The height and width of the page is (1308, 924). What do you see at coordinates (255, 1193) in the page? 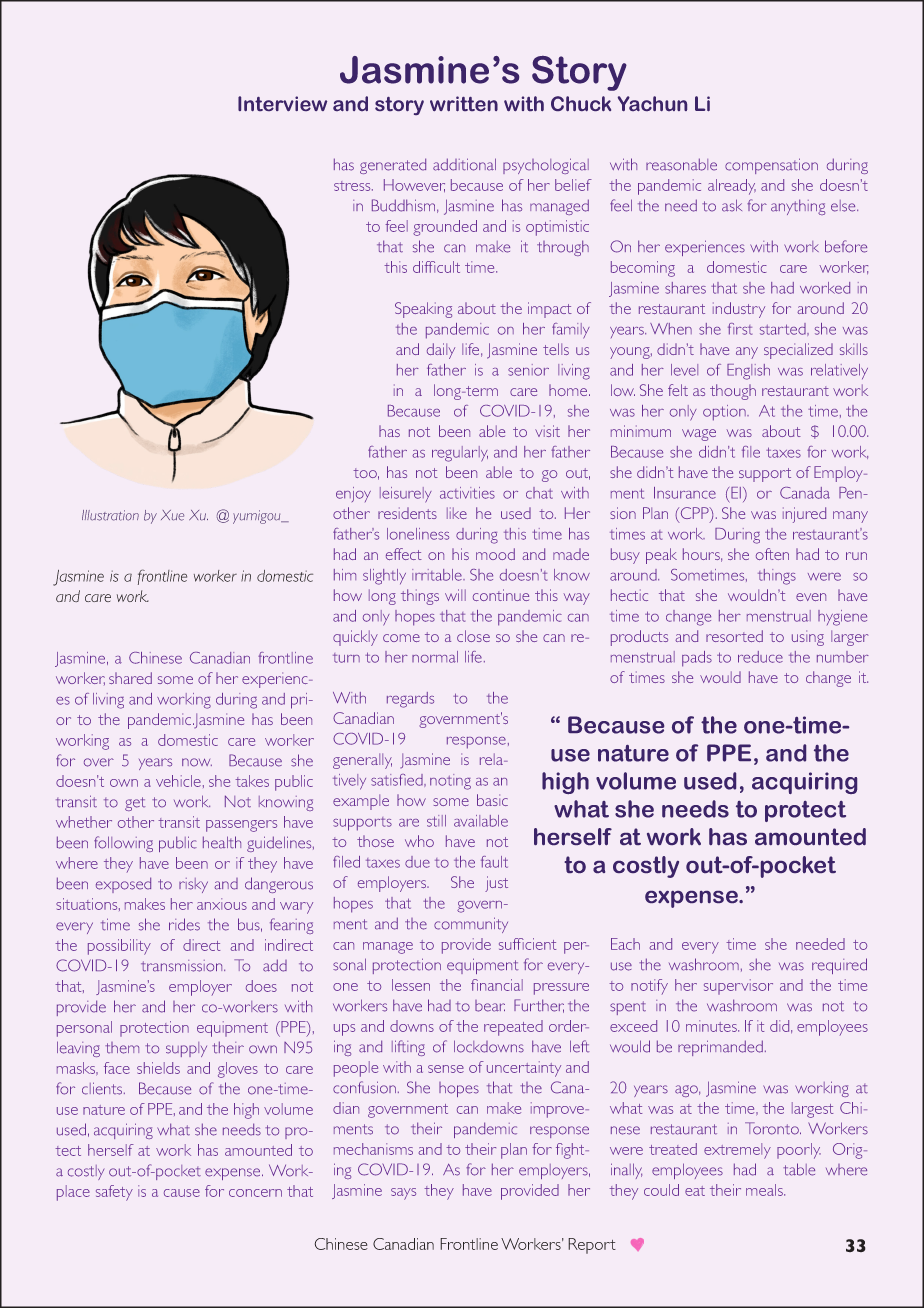
I see `concern` at bounding box center [255, 1193].
